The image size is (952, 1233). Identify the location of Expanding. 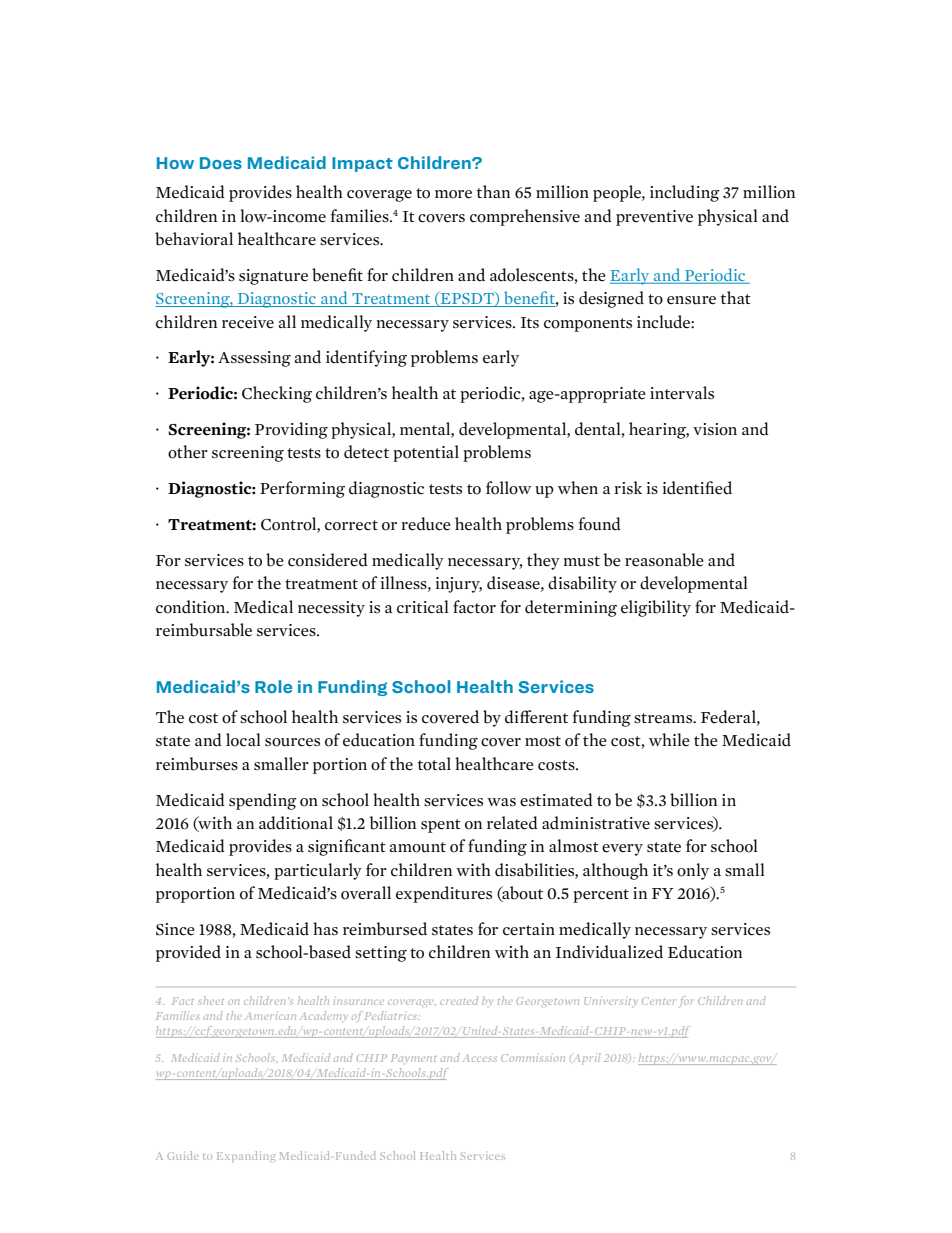
(246, 1156).
